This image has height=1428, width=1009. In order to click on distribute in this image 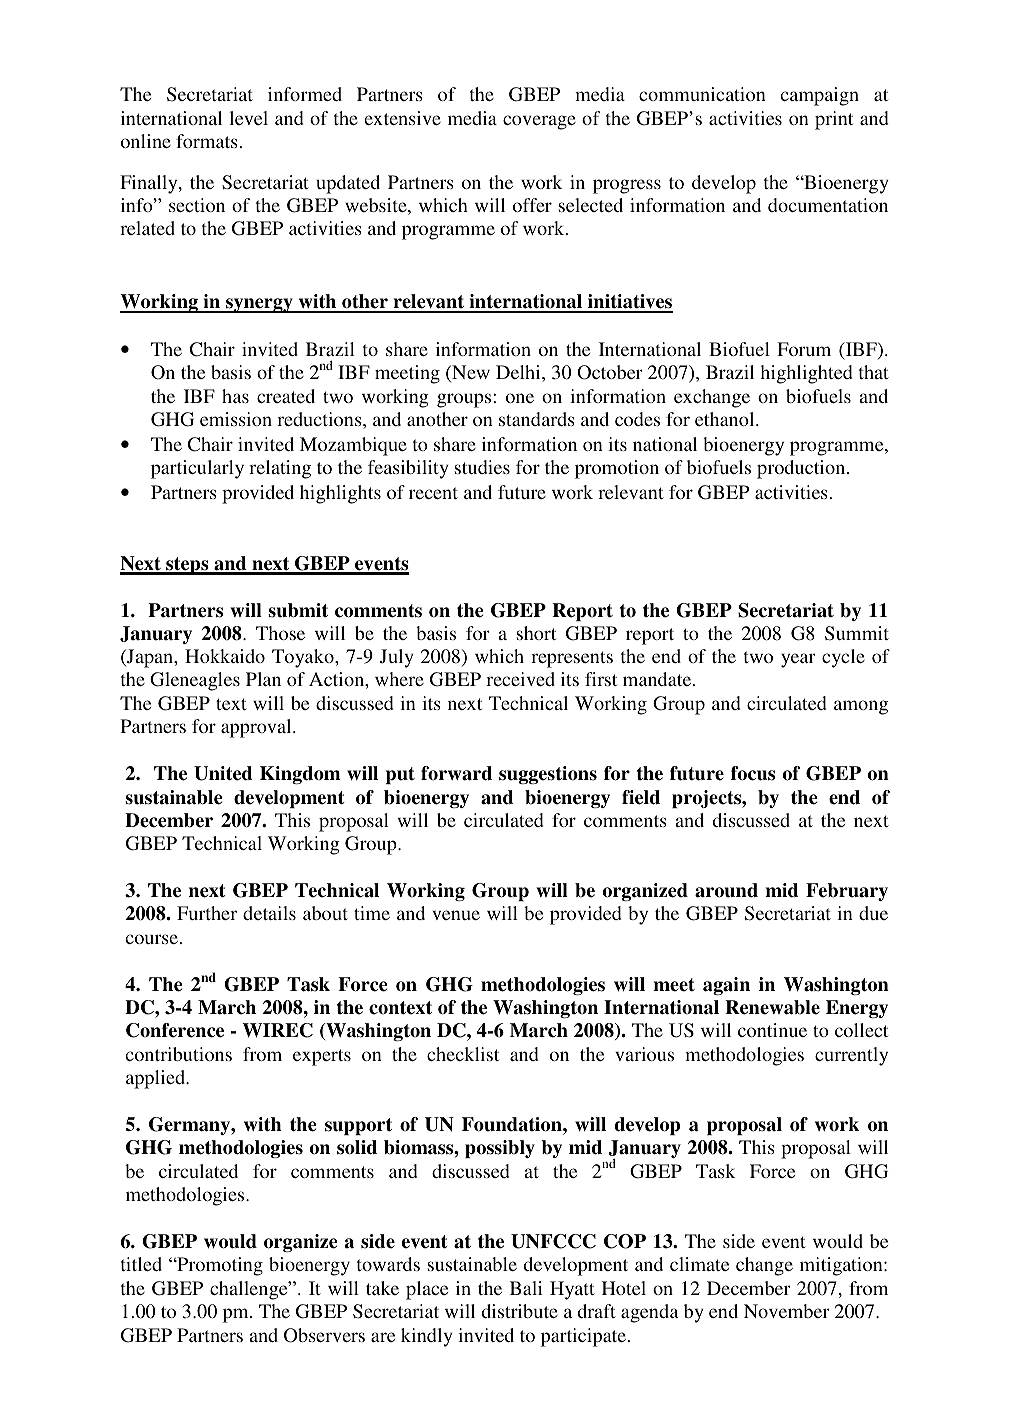, I will do `click(520, 1311)`.
